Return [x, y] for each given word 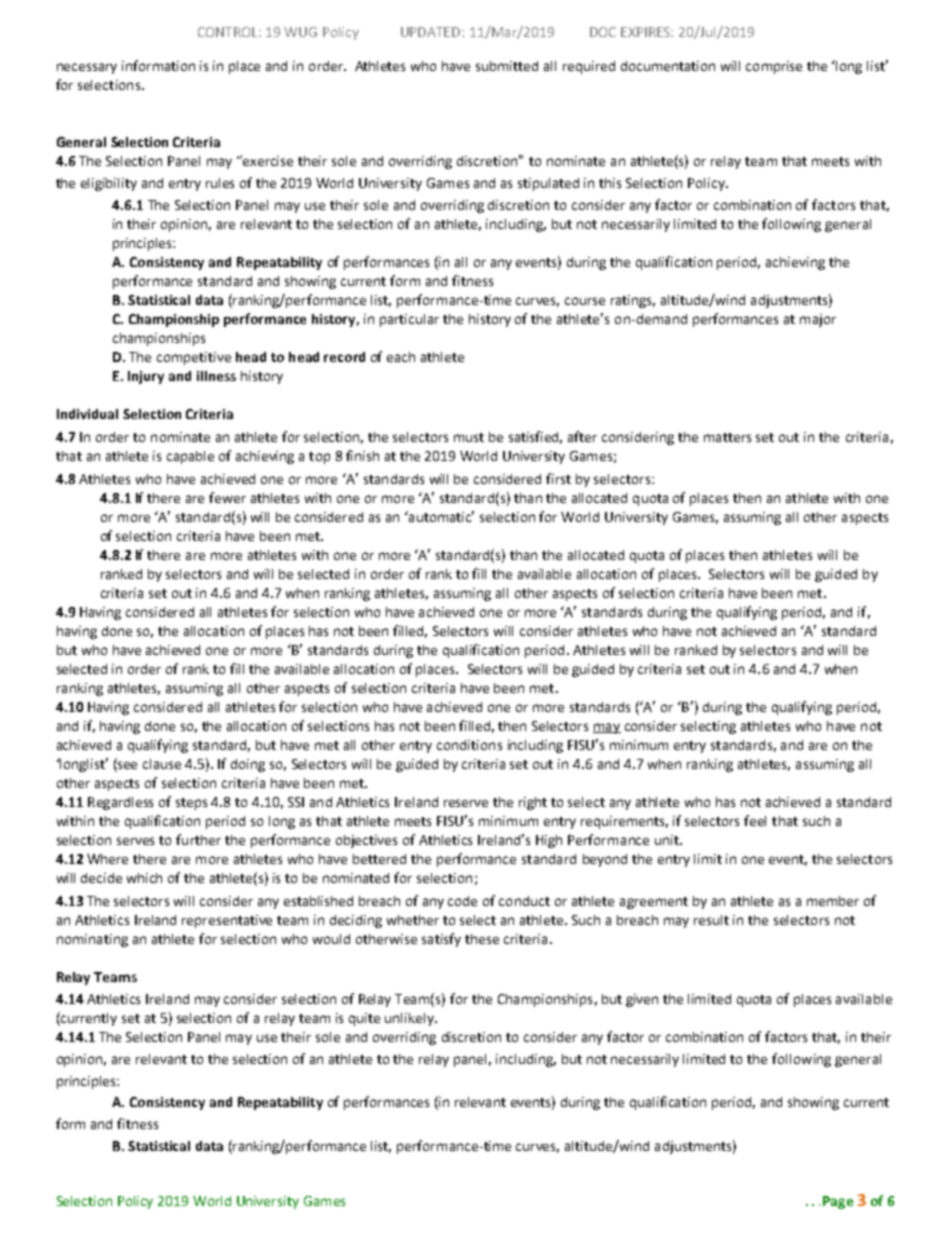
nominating [92, 940]
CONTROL [229, 32]
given [642, 1000]
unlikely [410, 1019]
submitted [507, 66]
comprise [774, 67]
